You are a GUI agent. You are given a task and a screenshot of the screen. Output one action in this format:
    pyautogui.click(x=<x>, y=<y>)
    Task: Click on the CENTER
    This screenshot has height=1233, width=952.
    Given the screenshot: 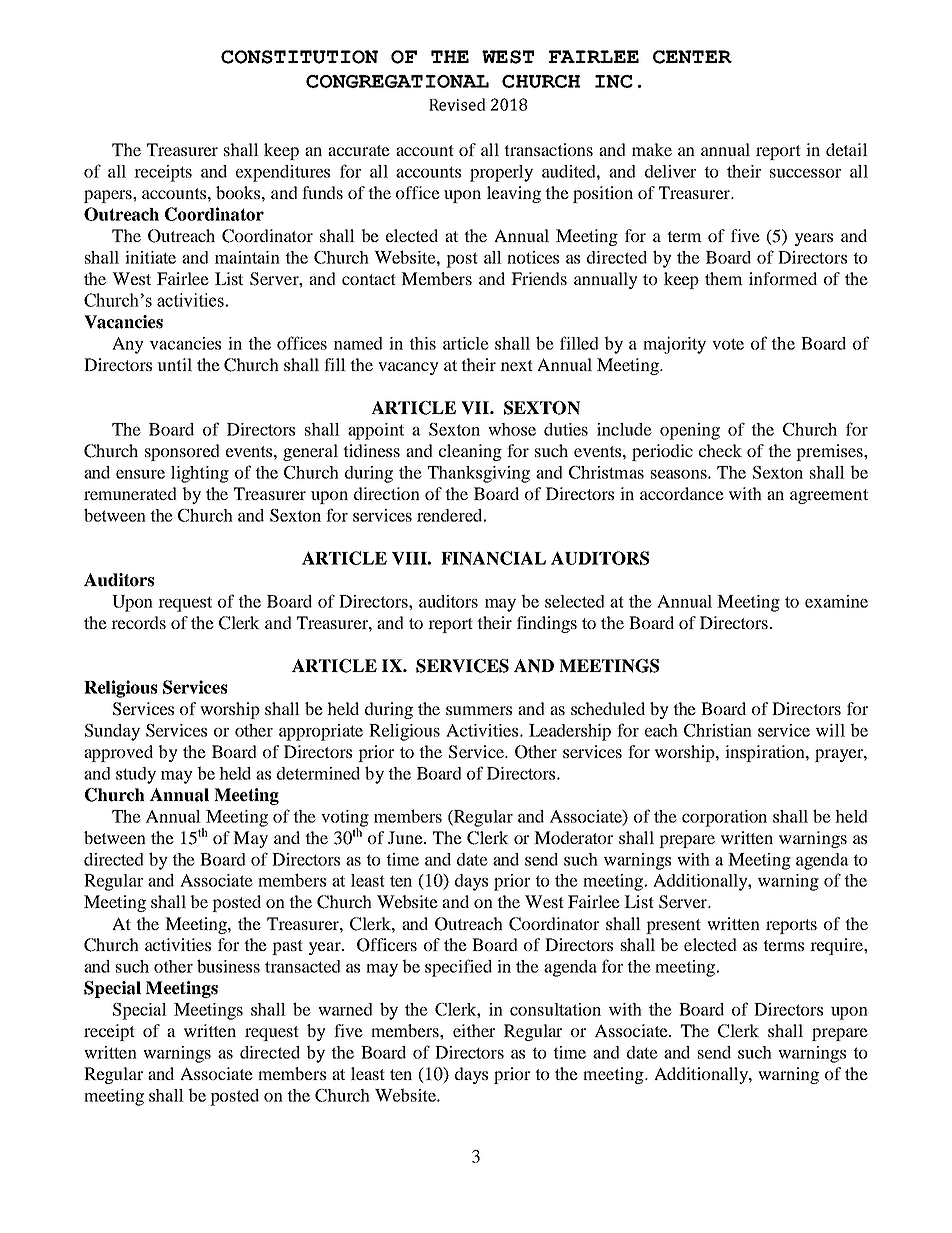 What is the action you would take?
    pyautogui.click(x=692, y=57)
